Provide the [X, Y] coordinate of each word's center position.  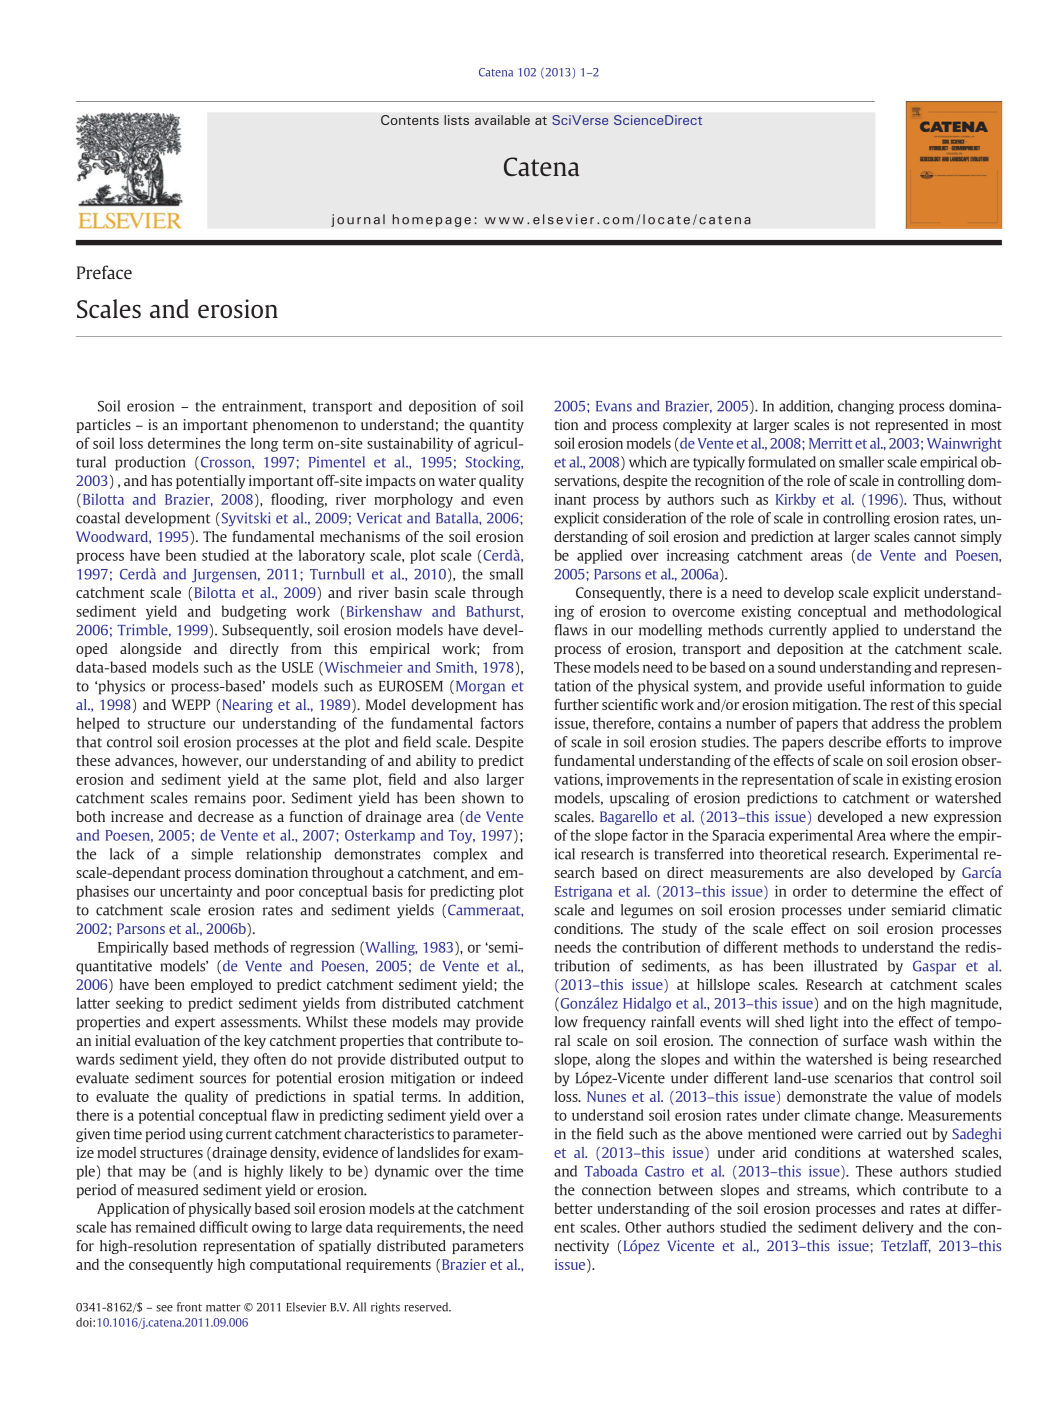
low [566, 1022]
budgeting [254, 612]
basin [411, 592]
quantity [496, 426]
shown [483, 798]
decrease [226, 816]
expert [195, 1024]
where [910, 835]
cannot [935, 537]
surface [865, 1040]
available [502, 120]
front [189, 1307]
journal [358, 220]
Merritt [831, 443]
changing [866, 407]
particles [104, 426]
